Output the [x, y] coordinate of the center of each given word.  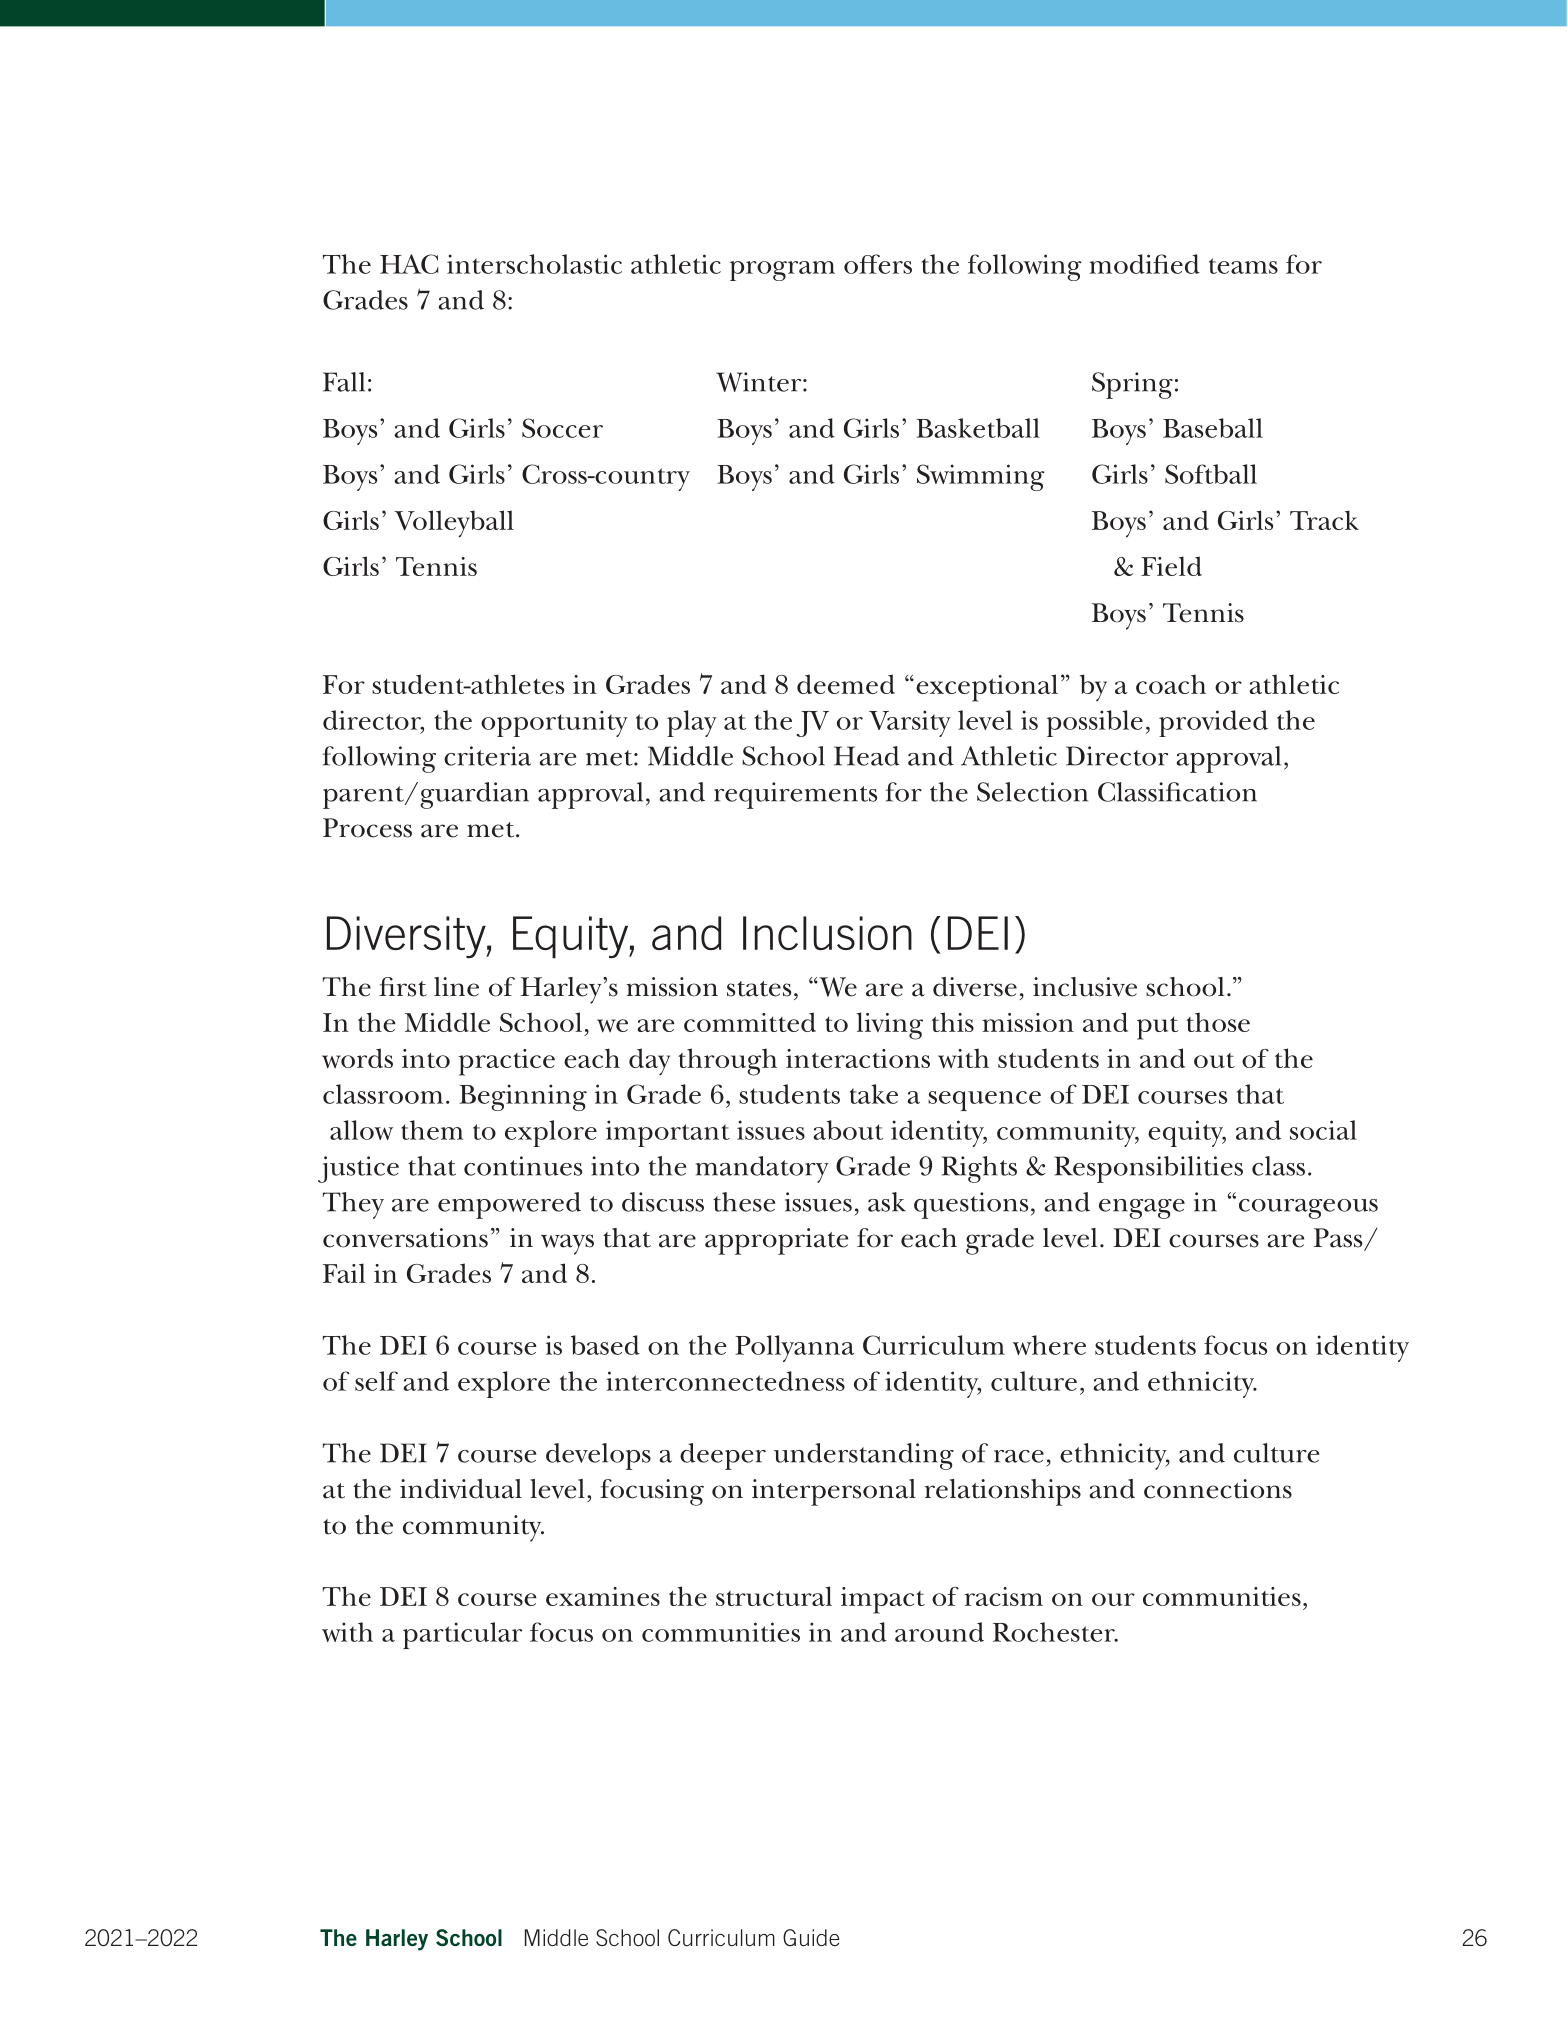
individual [461, 1489]
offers [878, 264]
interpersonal [834, 1492]
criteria [487, 756]
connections [1218, 1489]
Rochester [1055, 1632]
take [874, 1094]
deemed [846, 684]
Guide [811, 1937]
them [432, 1130]
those [1218, 1022]
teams [1243, 266]
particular [462, 1635]
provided [1213, 723]
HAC [409, 264]
